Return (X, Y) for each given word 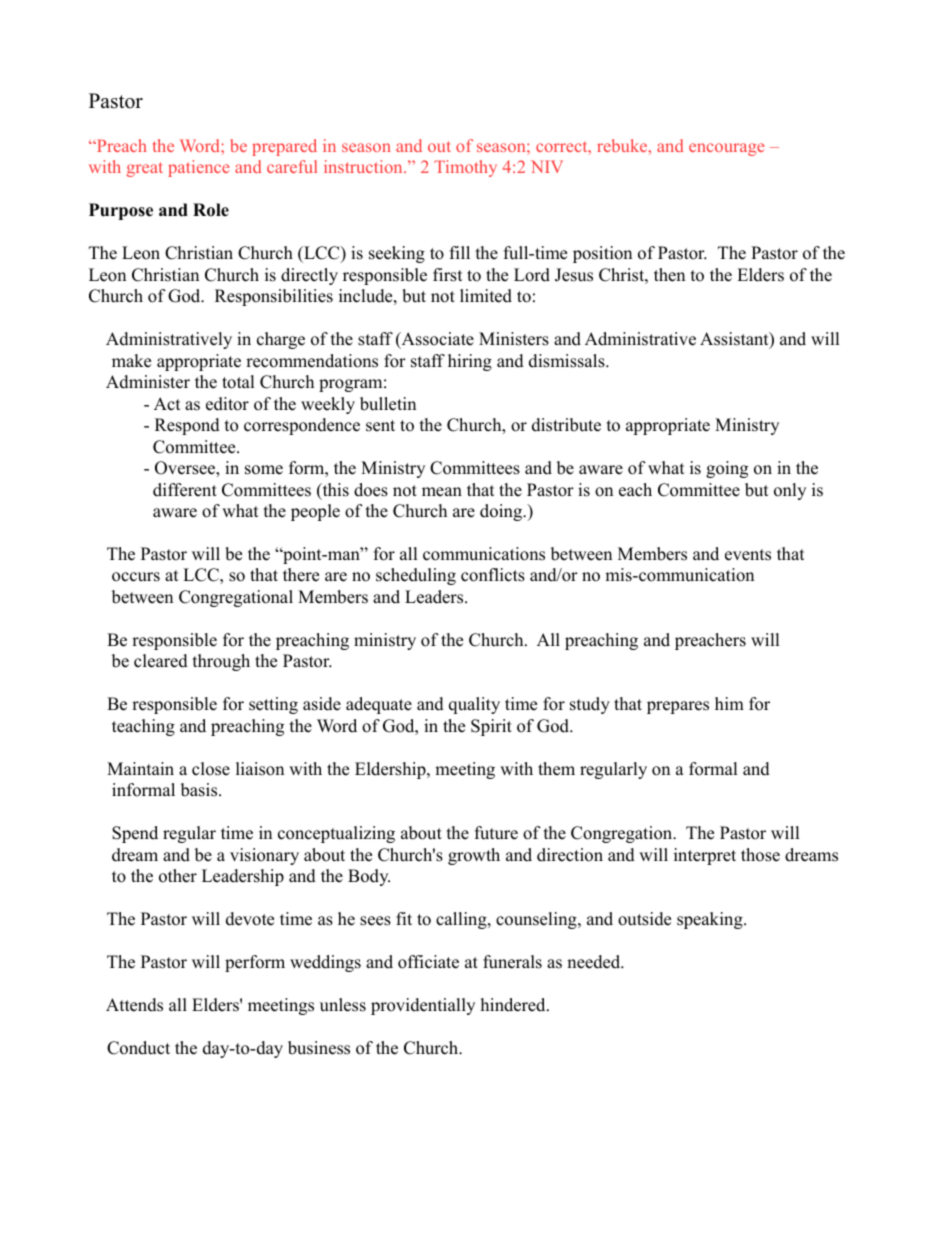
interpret (705, 856)
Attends (134, 1005)
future (496, 833)
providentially (423, 1006)
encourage (726, 149)
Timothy (465, 168)
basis (200, 790)
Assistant (735, 340)
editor (227, 404)
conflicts (493, 575)
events (748, 555)
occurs (136, 577)
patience (198, 168)
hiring (470, 362)
